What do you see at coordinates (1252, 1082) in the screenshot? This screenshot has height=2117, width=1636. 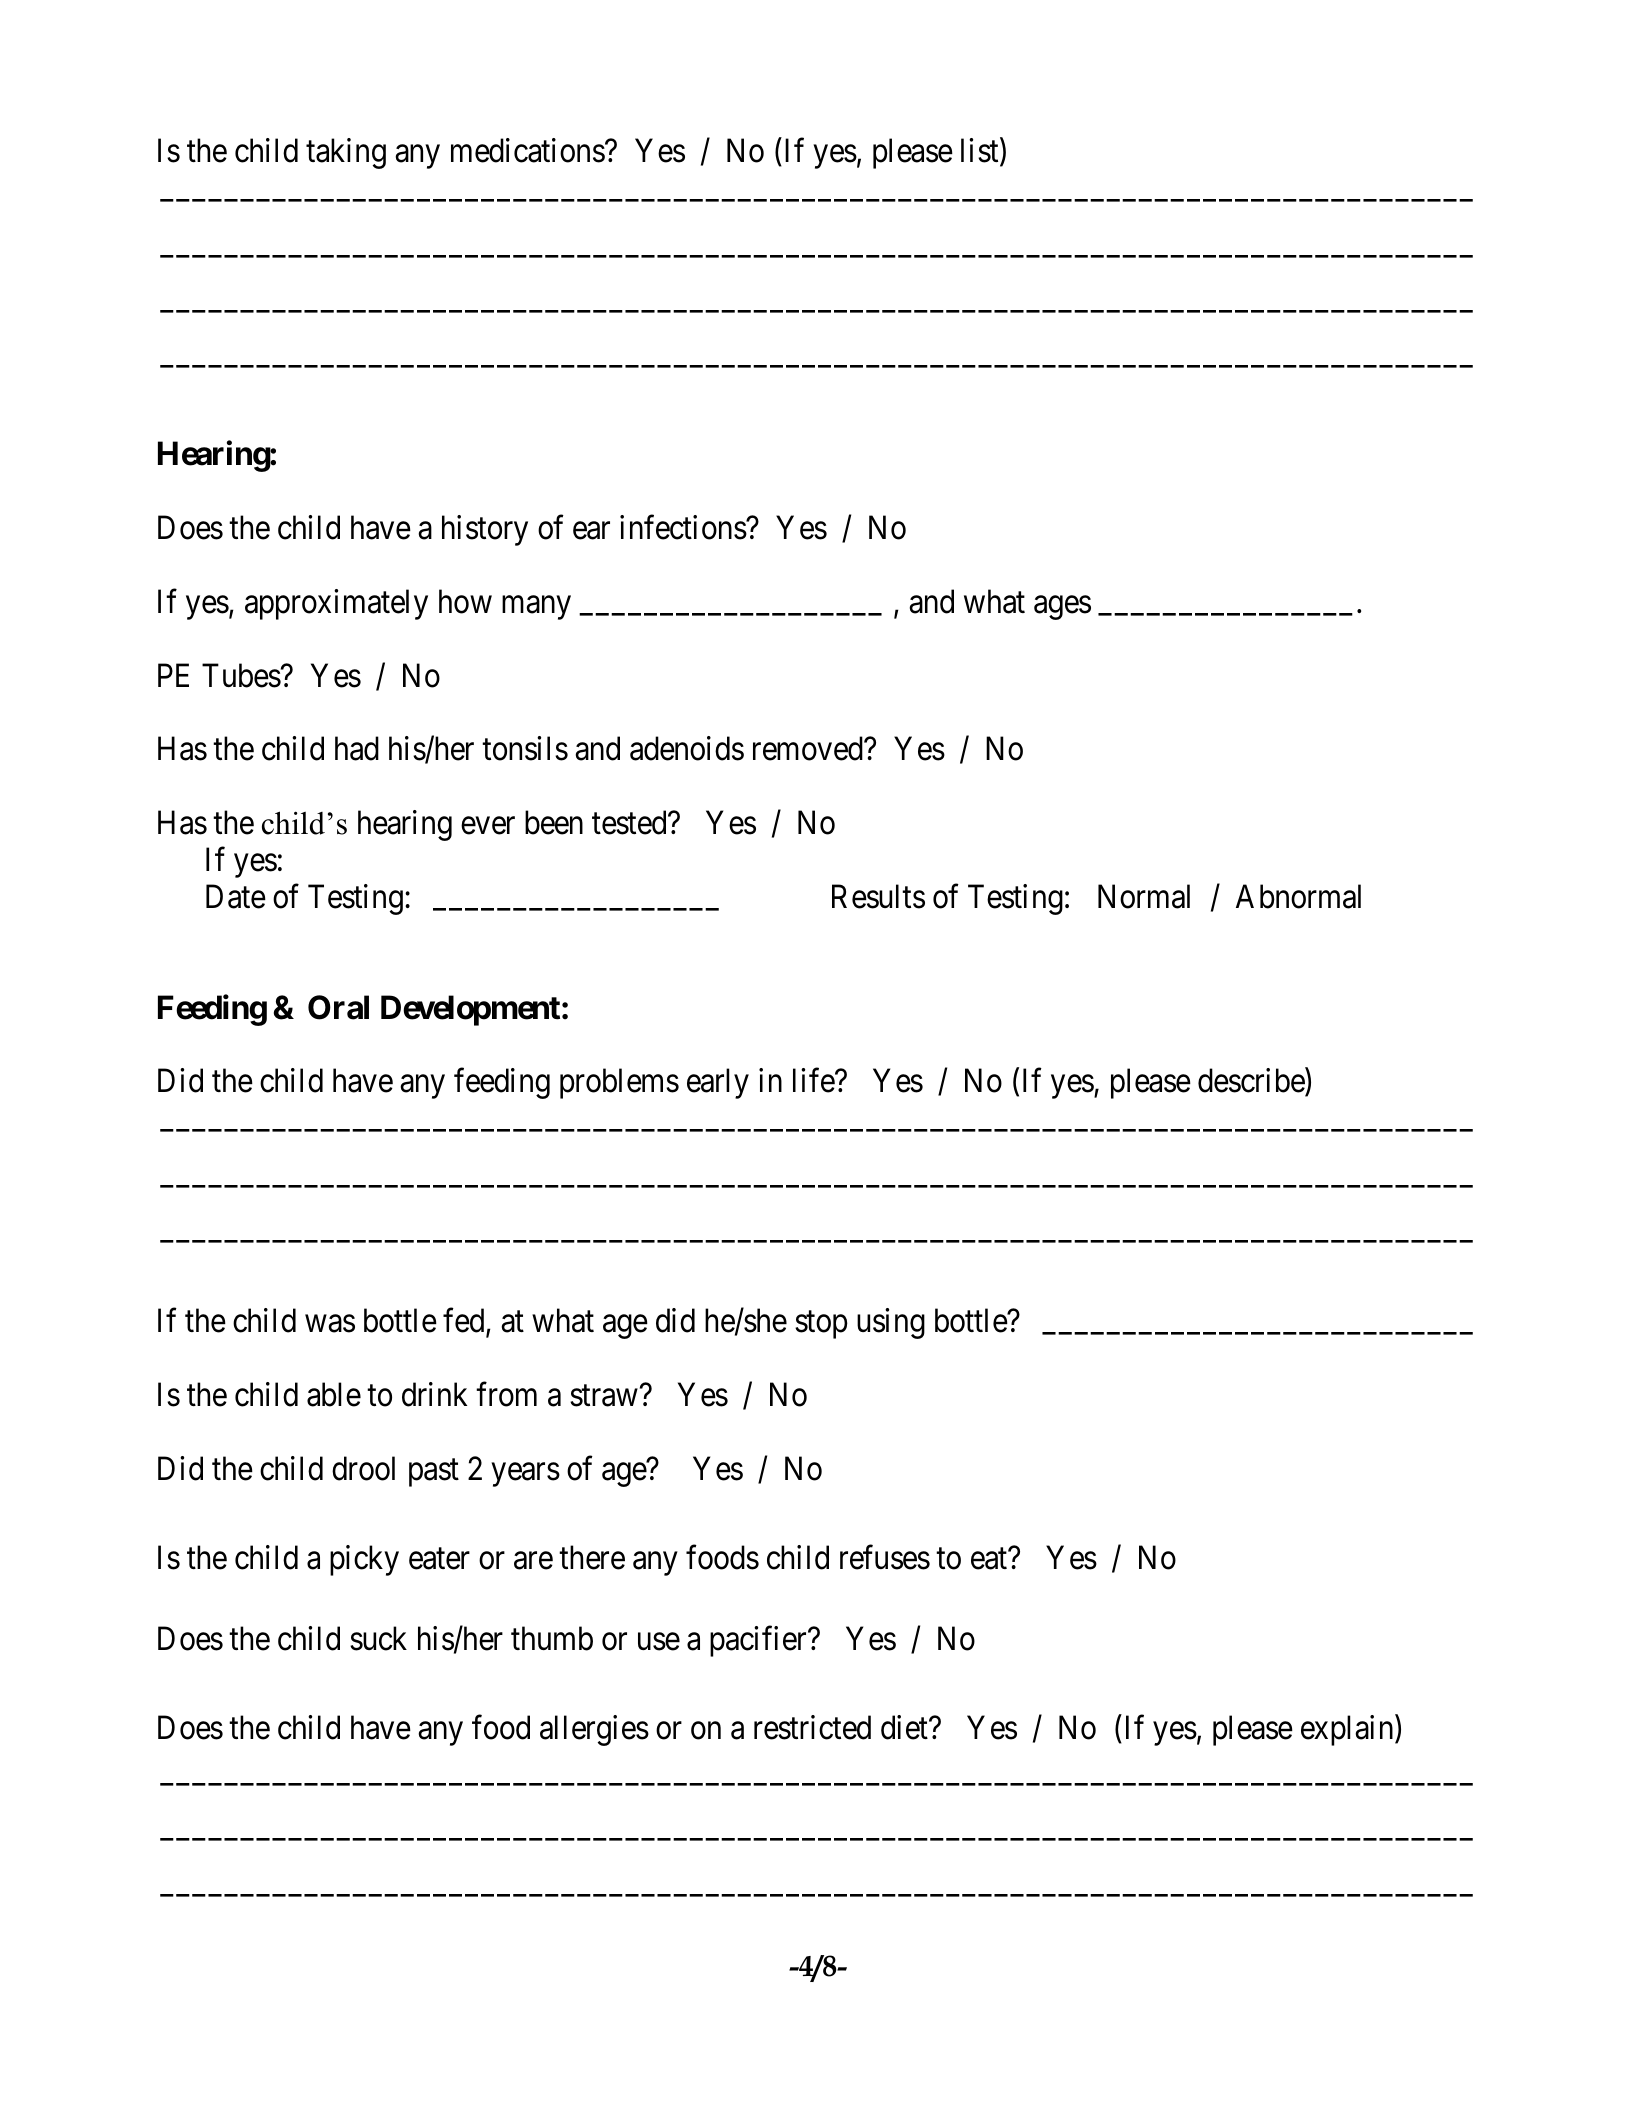 I see `describe` at bounding box center [1252, 1082].
